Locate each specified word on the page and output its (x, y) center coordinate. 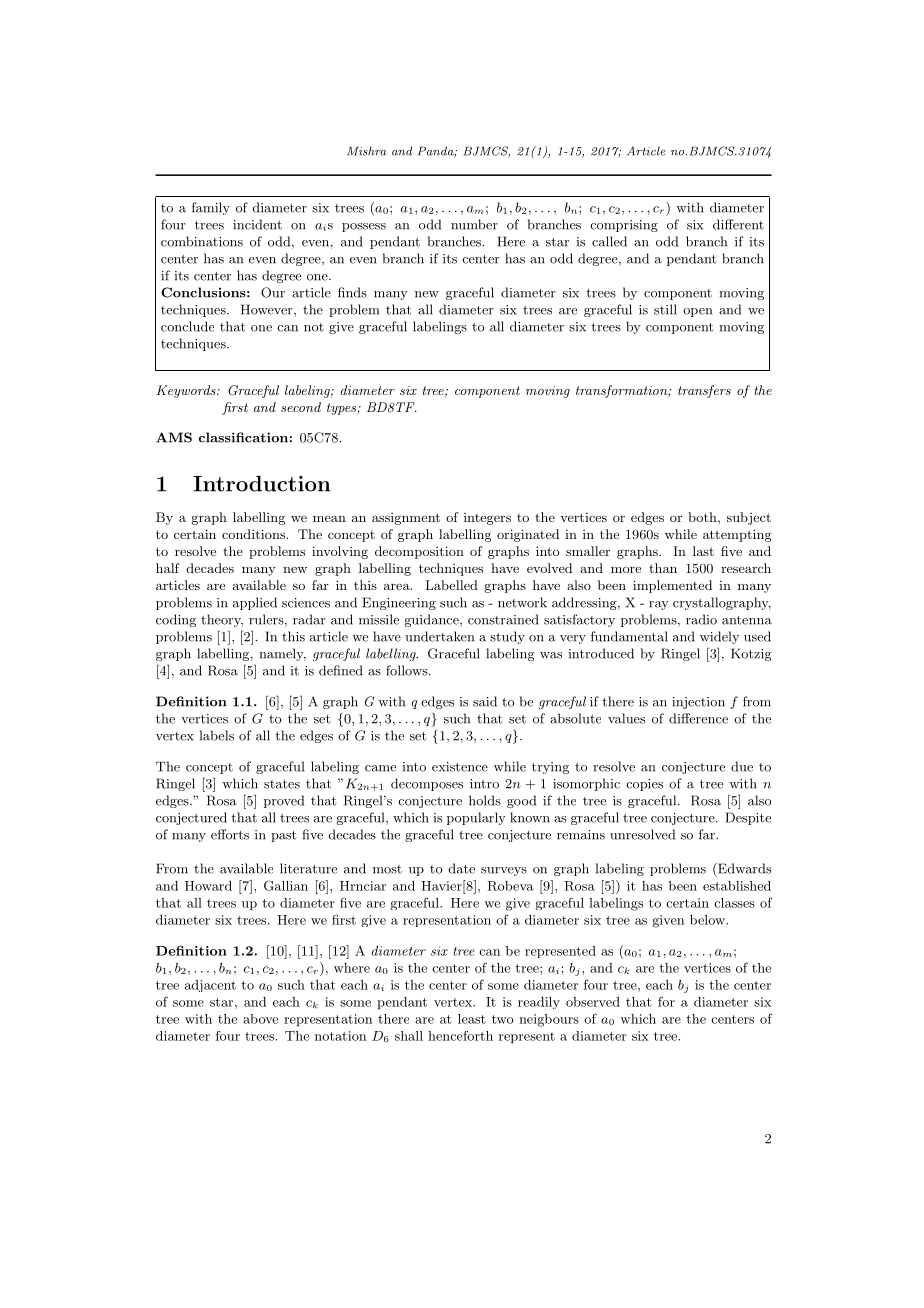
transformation (622, 391)
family (211, 208)
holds (485, 800)
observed (593, 1002)
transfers (704, 391)
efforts (230, 834)
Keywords (187, 391)
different (738, 224)
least (472, 1019)
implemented (672, 586)
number (474, 224)
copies (644, 785)
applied (255, 603)
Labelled (451, 585)
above (260, 1019)
